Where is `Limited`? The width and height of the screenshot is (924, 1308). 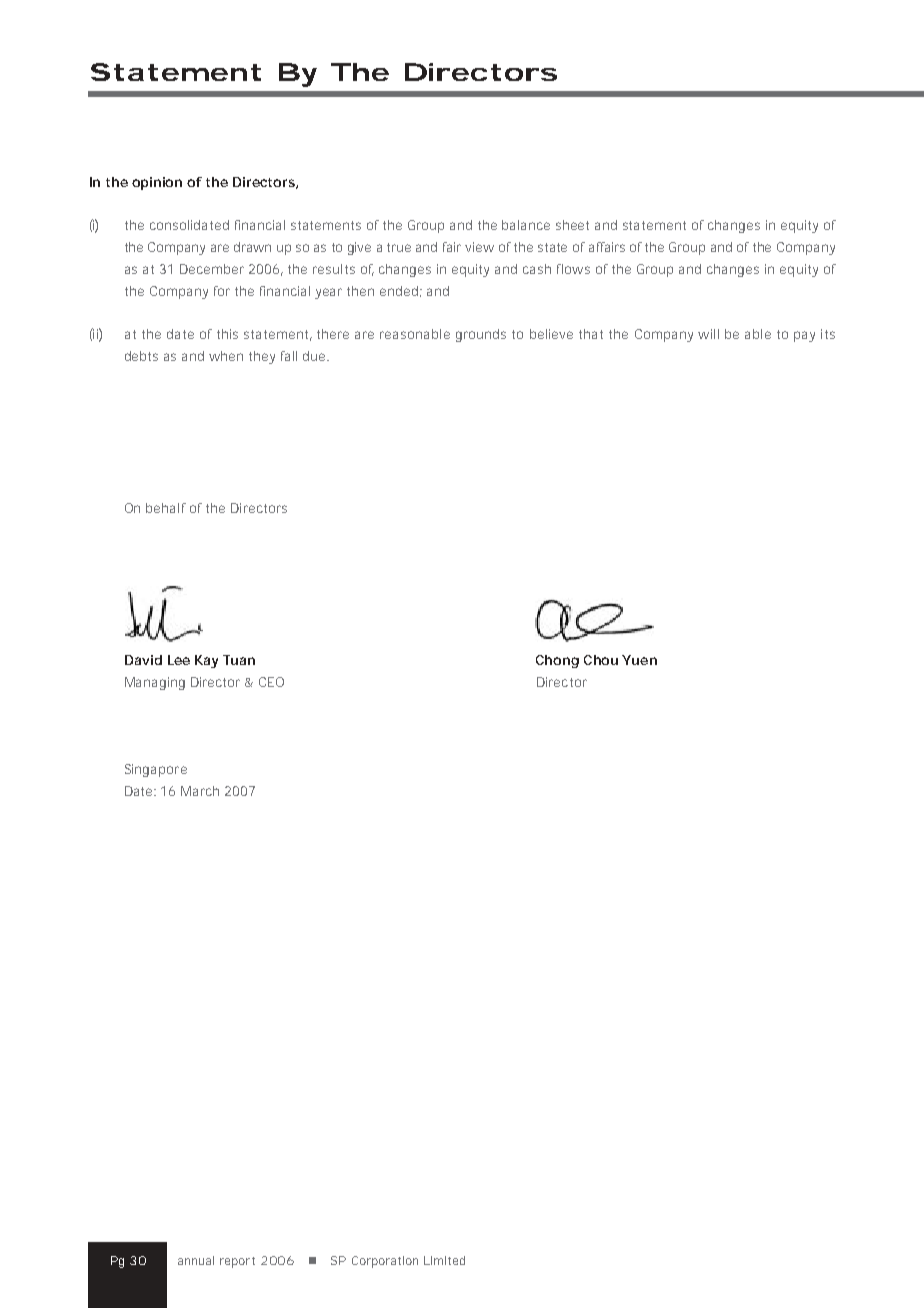 Limited is located at coordinates (444, 1260).
